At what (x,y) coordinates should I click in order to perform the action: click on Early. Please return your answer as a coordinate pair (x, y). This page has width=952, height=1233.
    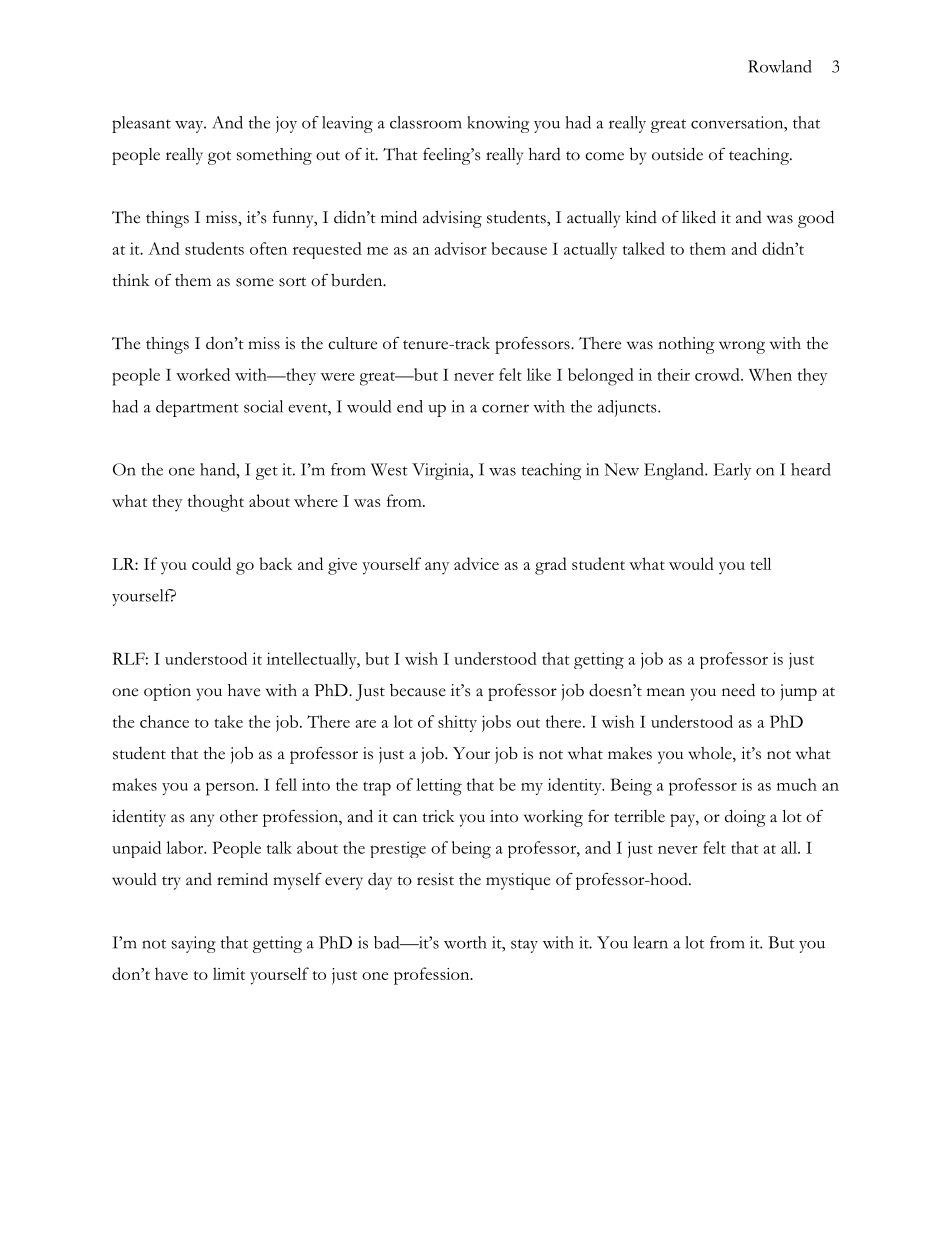
    Looking at the image, I should click on (732, 471).
